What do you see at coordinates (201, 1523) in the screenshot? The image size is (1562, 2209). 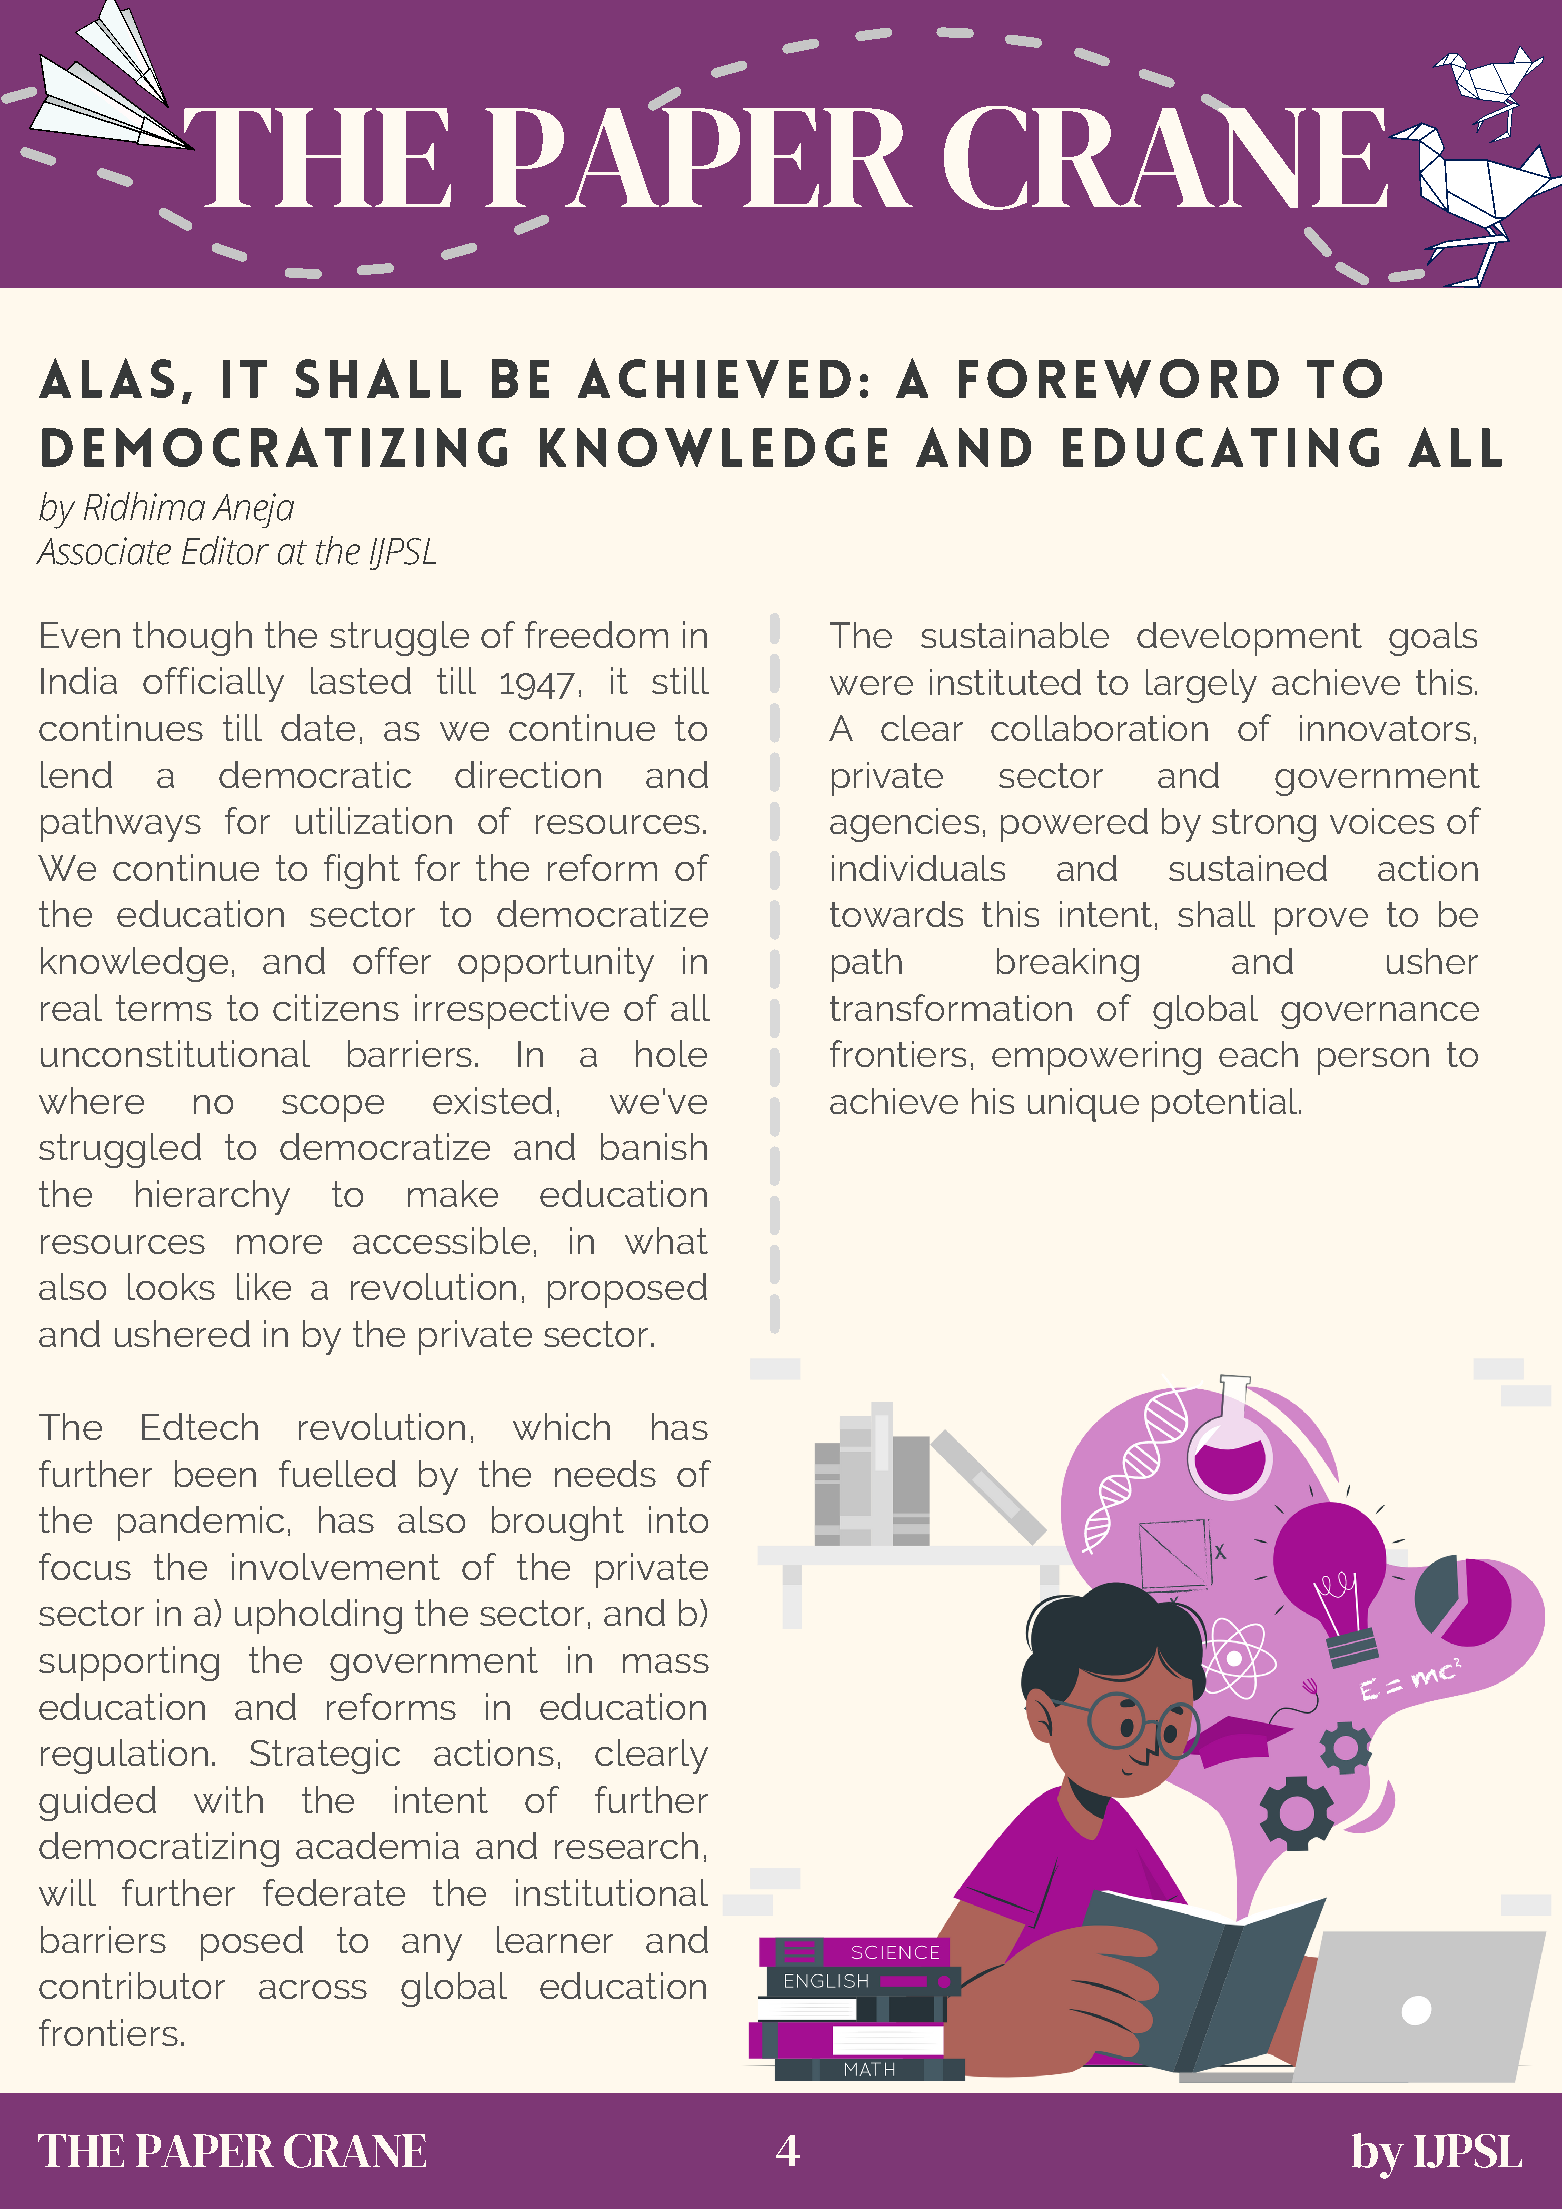 I see `pandemic` at bounding box center [201, 1523].
